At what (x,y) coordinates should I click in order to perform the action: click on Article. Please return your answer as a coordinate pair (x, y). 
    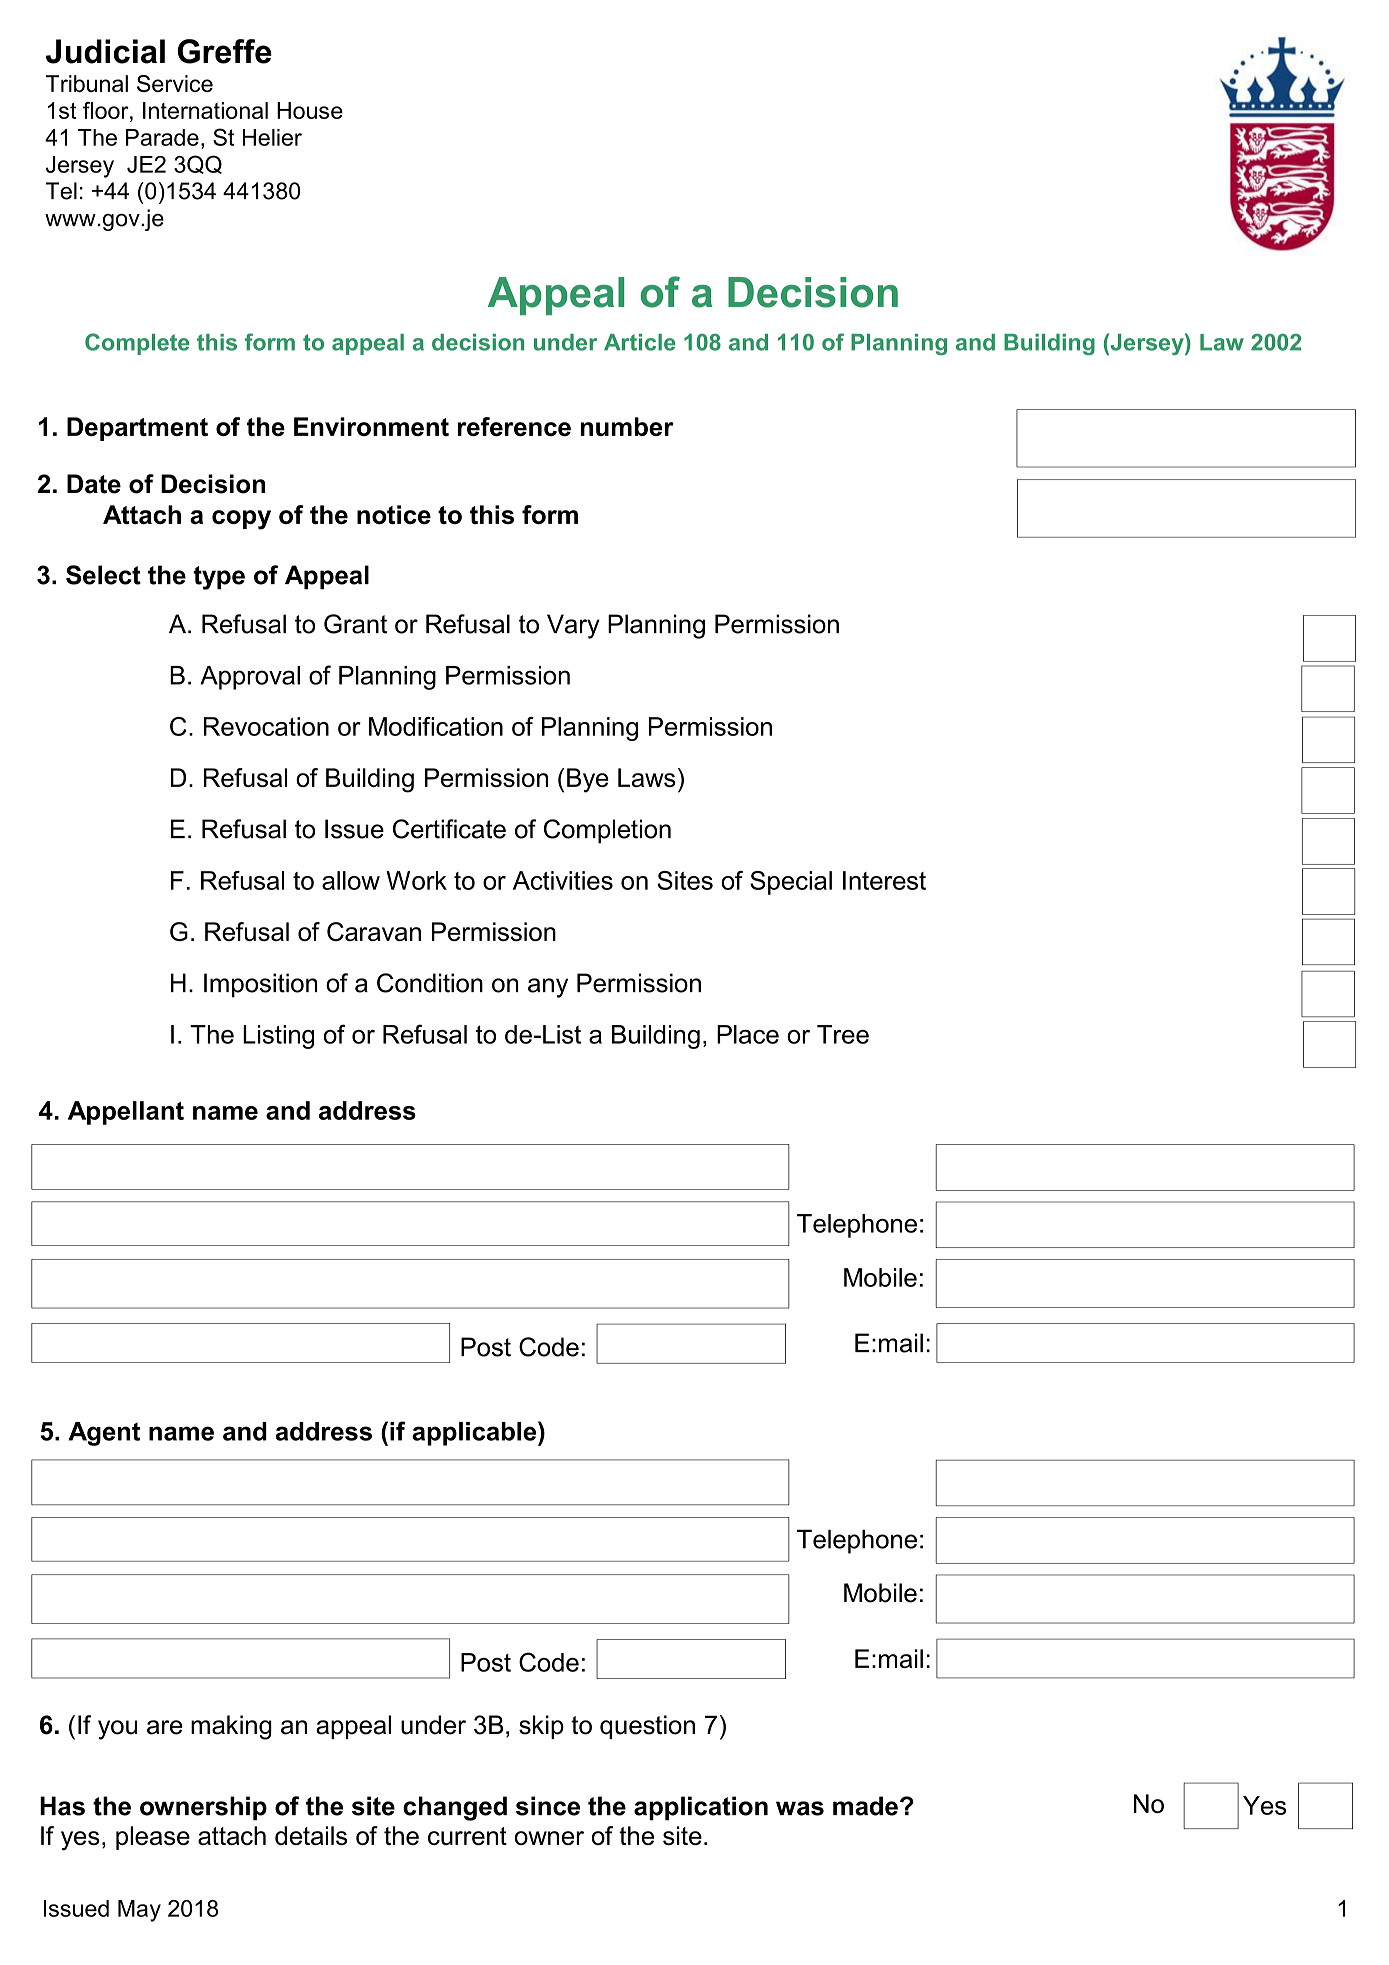
    Looking at the image, I should click on (640, 342).
